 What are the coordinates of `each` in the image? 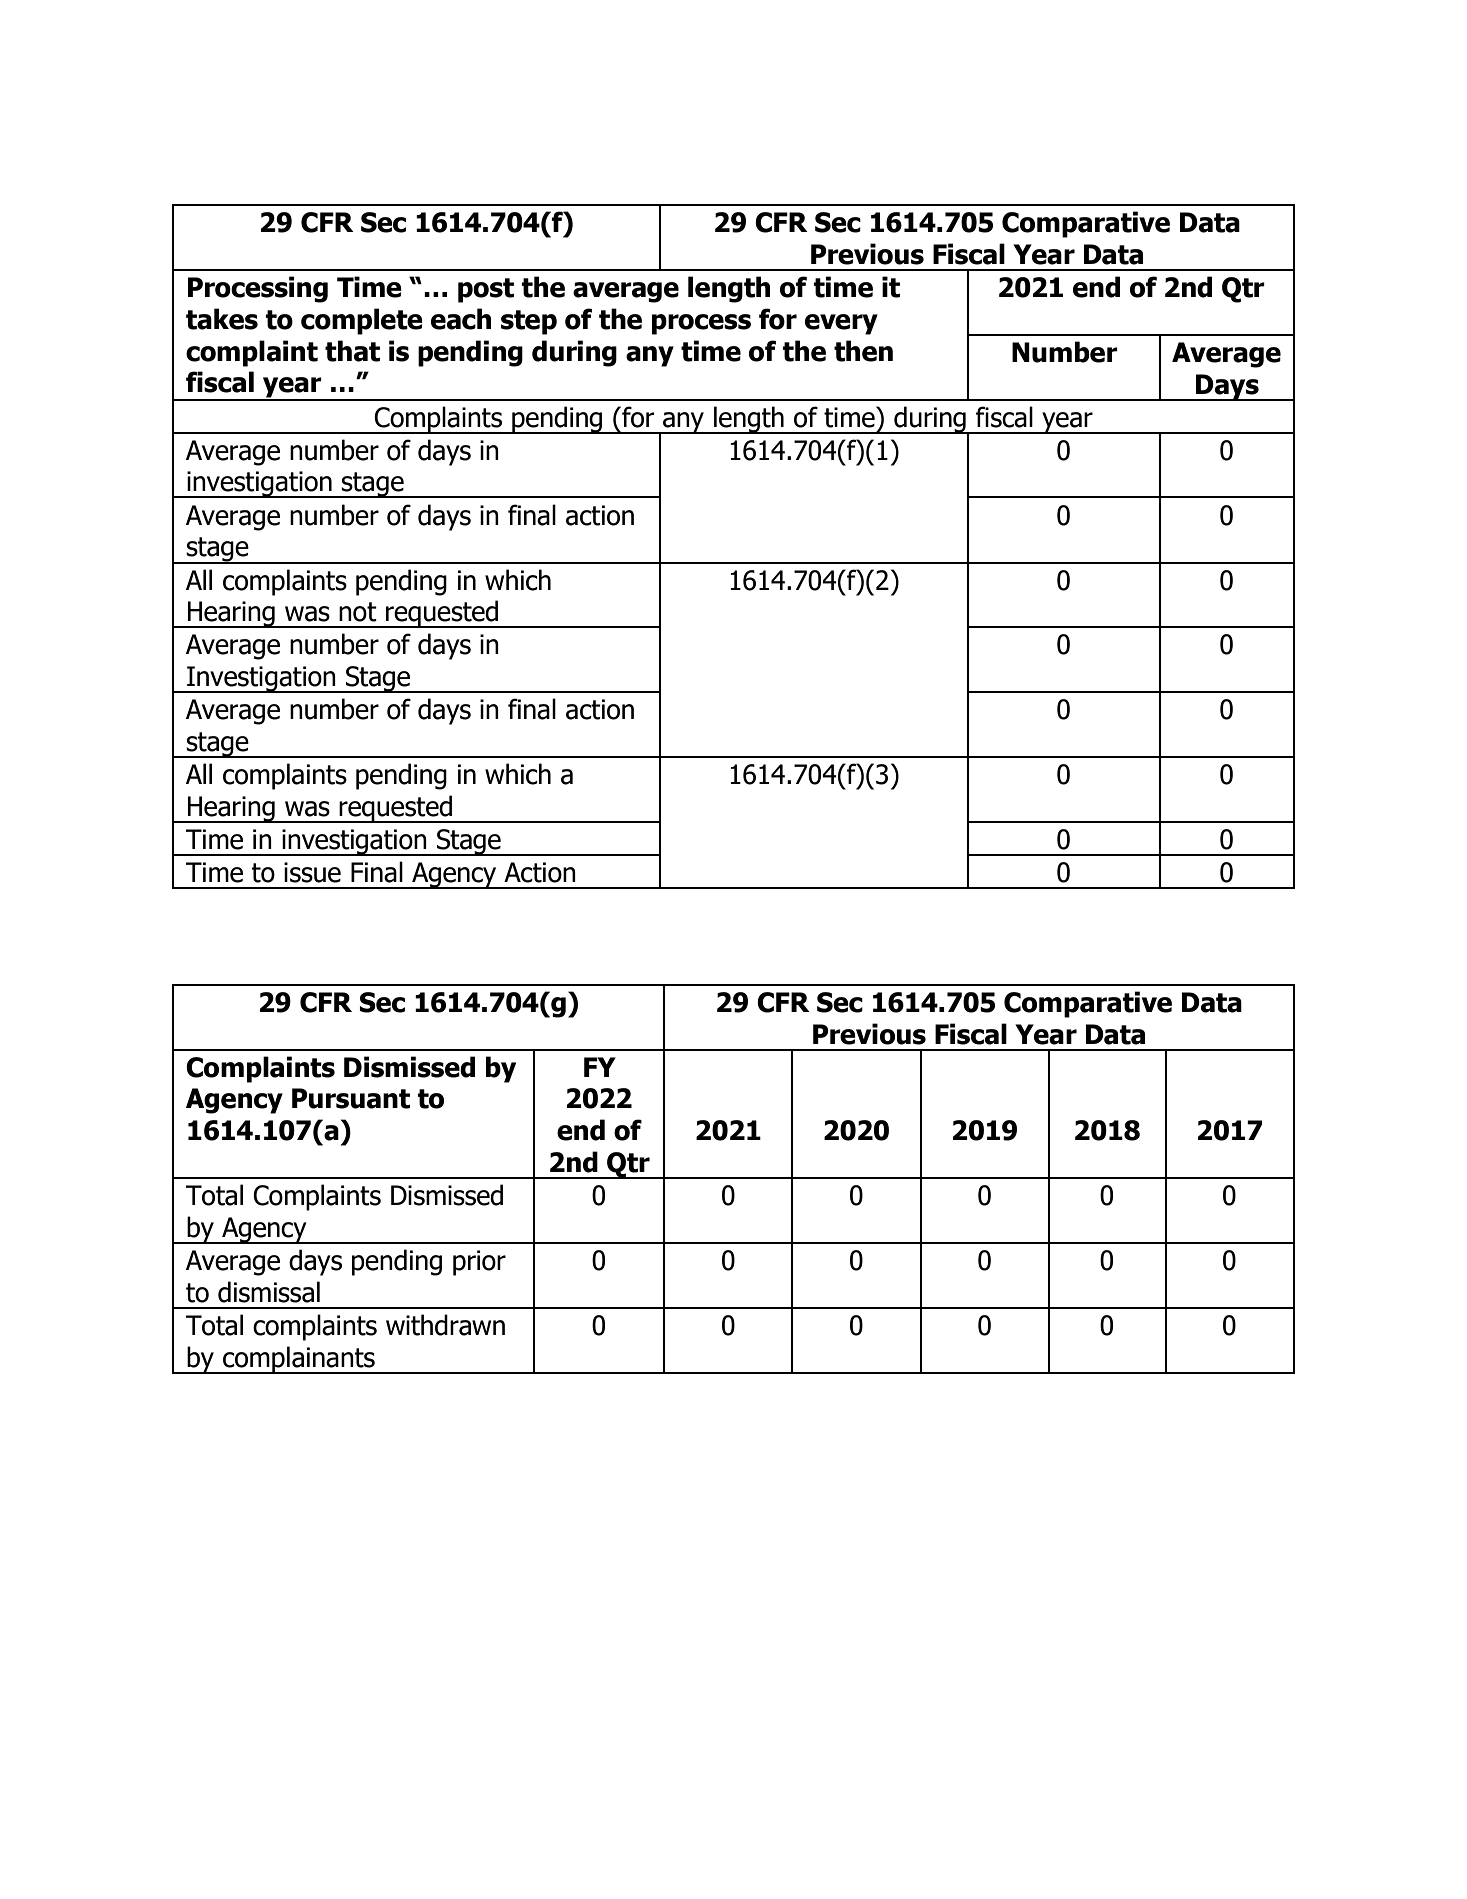 It's located at (461, 319).
